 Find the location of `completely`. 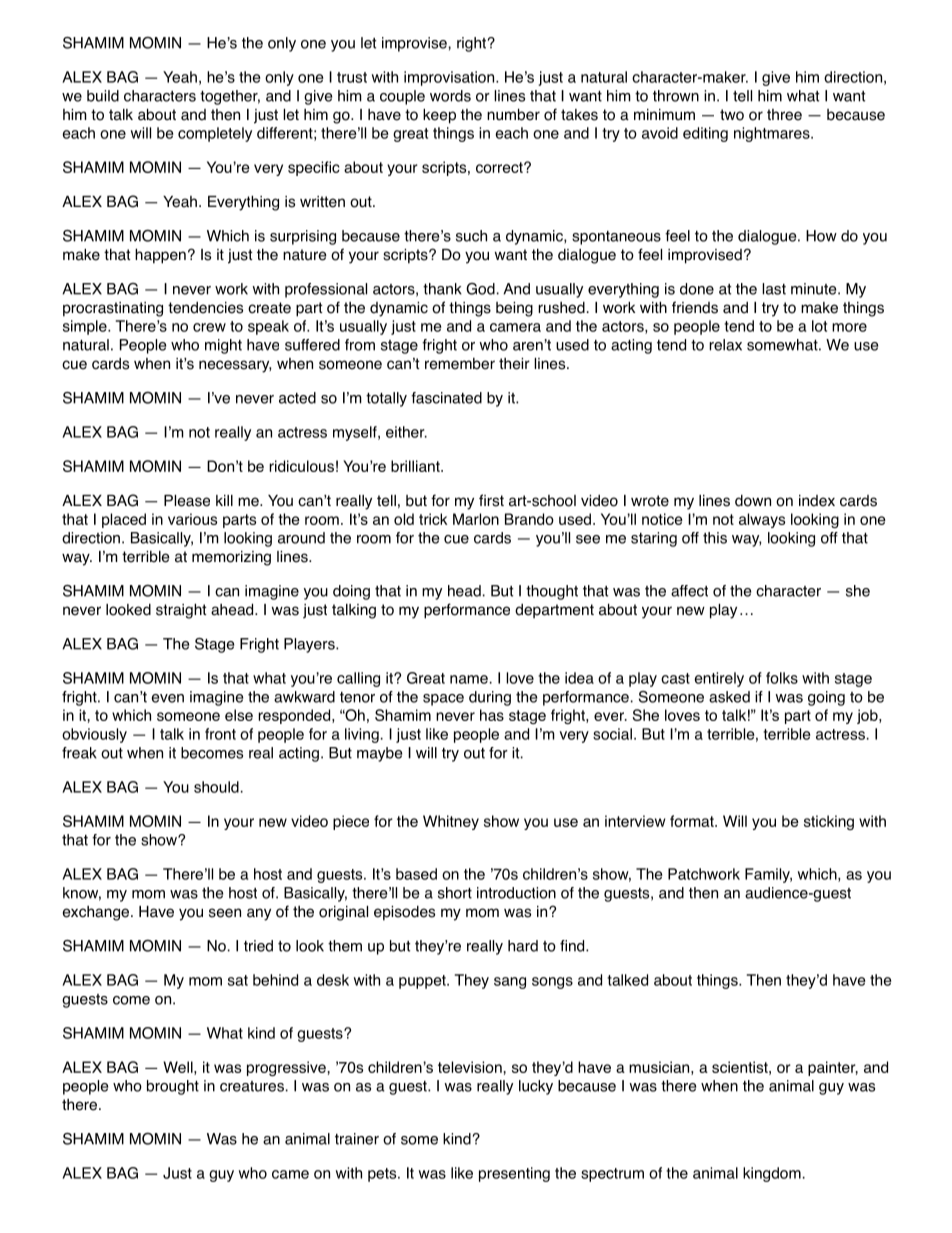

completely is located at coordinates (215, 134).
